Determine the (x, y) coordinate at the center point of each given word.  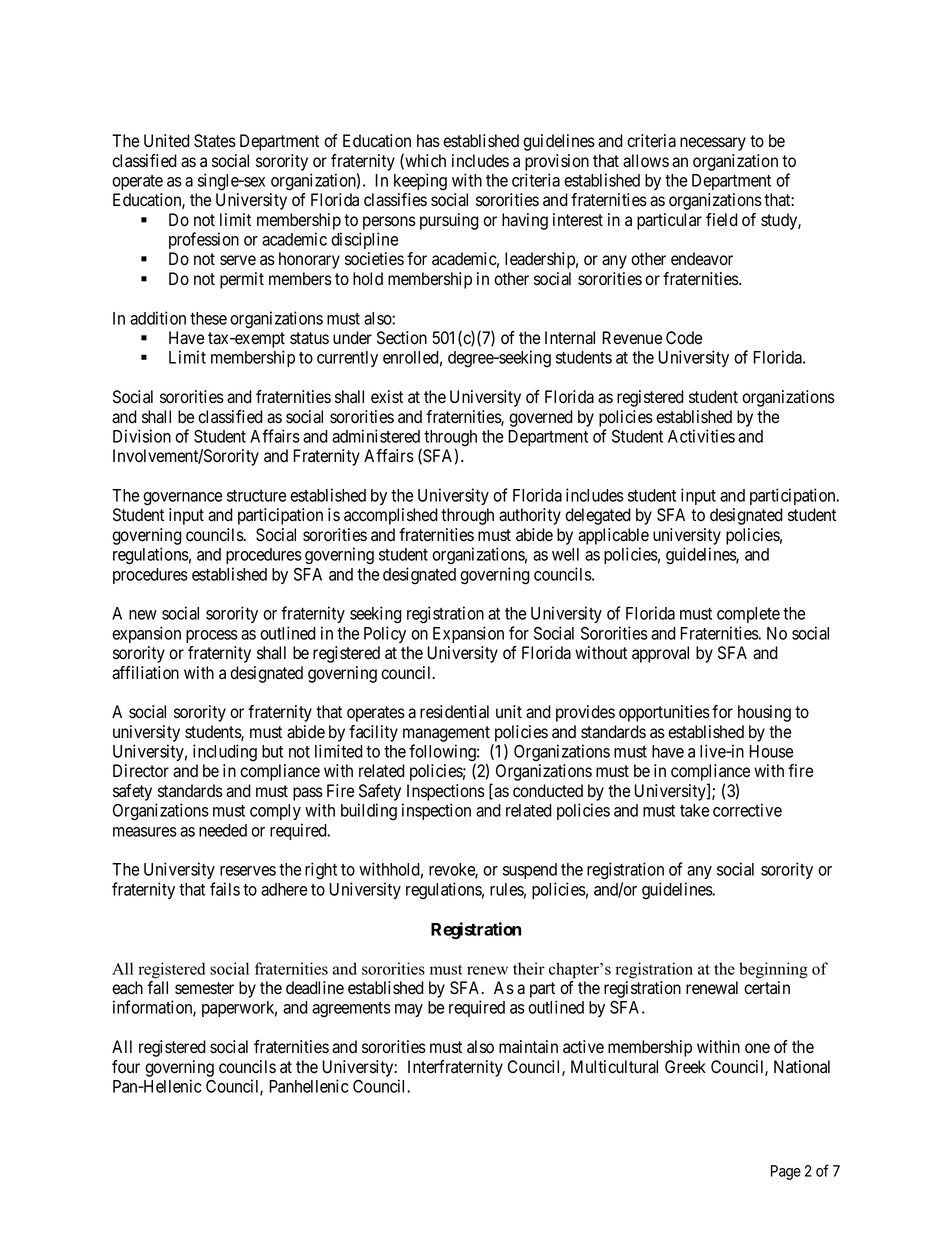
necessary (713, 144)
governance (182, 499)
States (215, 141)
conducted (548, 791)
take (694, 810)
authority (530, 516)
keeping (420, 182)
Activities (701, 436)
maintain (528, 1046)
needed (223, 830)
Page (786, 1172)
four (126, 1067)
